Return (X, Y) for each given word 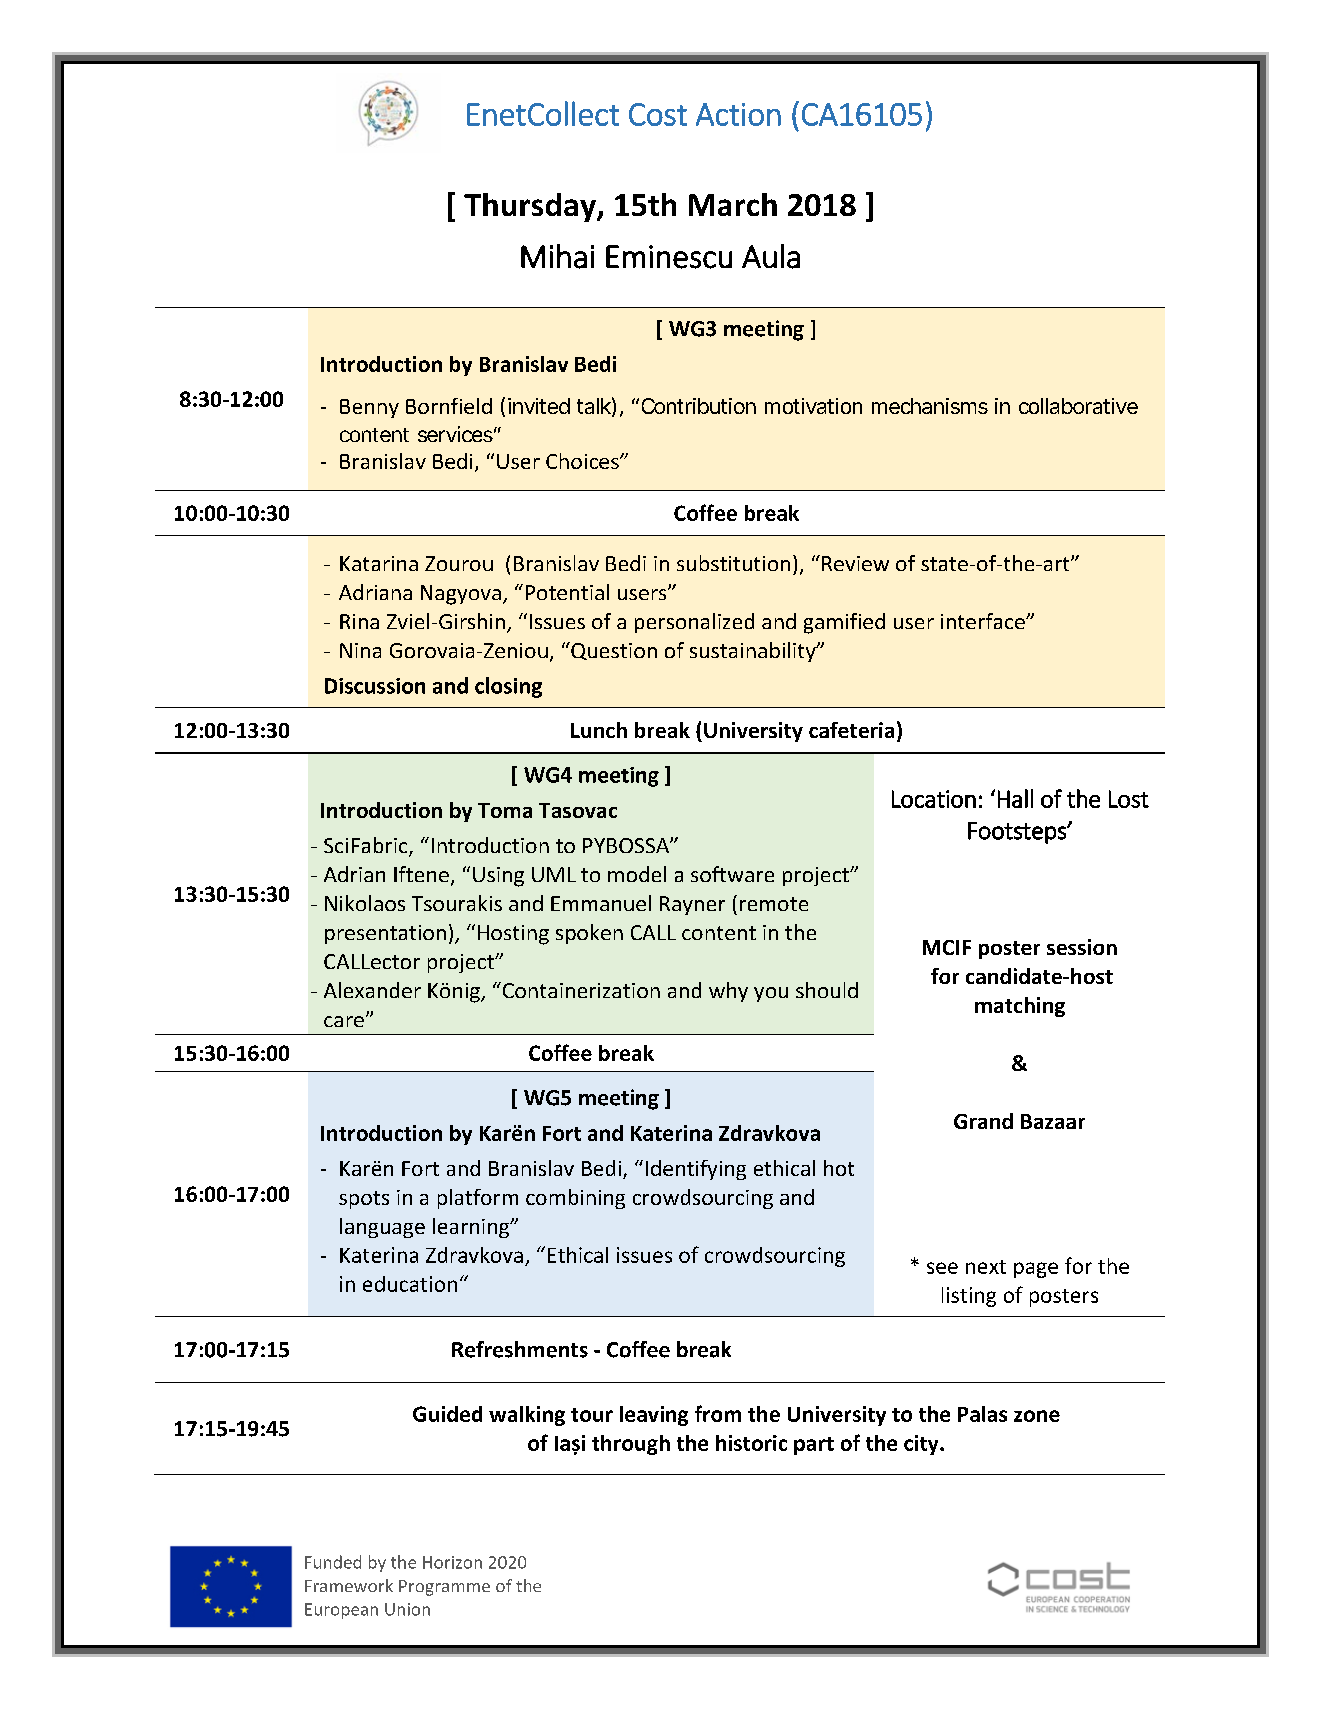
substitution (733, 563)
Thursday (531, 207)
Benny (369, 408)
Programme (444, 1588)
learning (472, 1228)
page (1036, 1270)
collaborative (1078, 406)
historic (751, 1443)
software (732, 874)
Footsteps (1018, 833)
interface (984, 621)
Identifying (696, 1170)
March (733, 204)
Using (498, 877)
